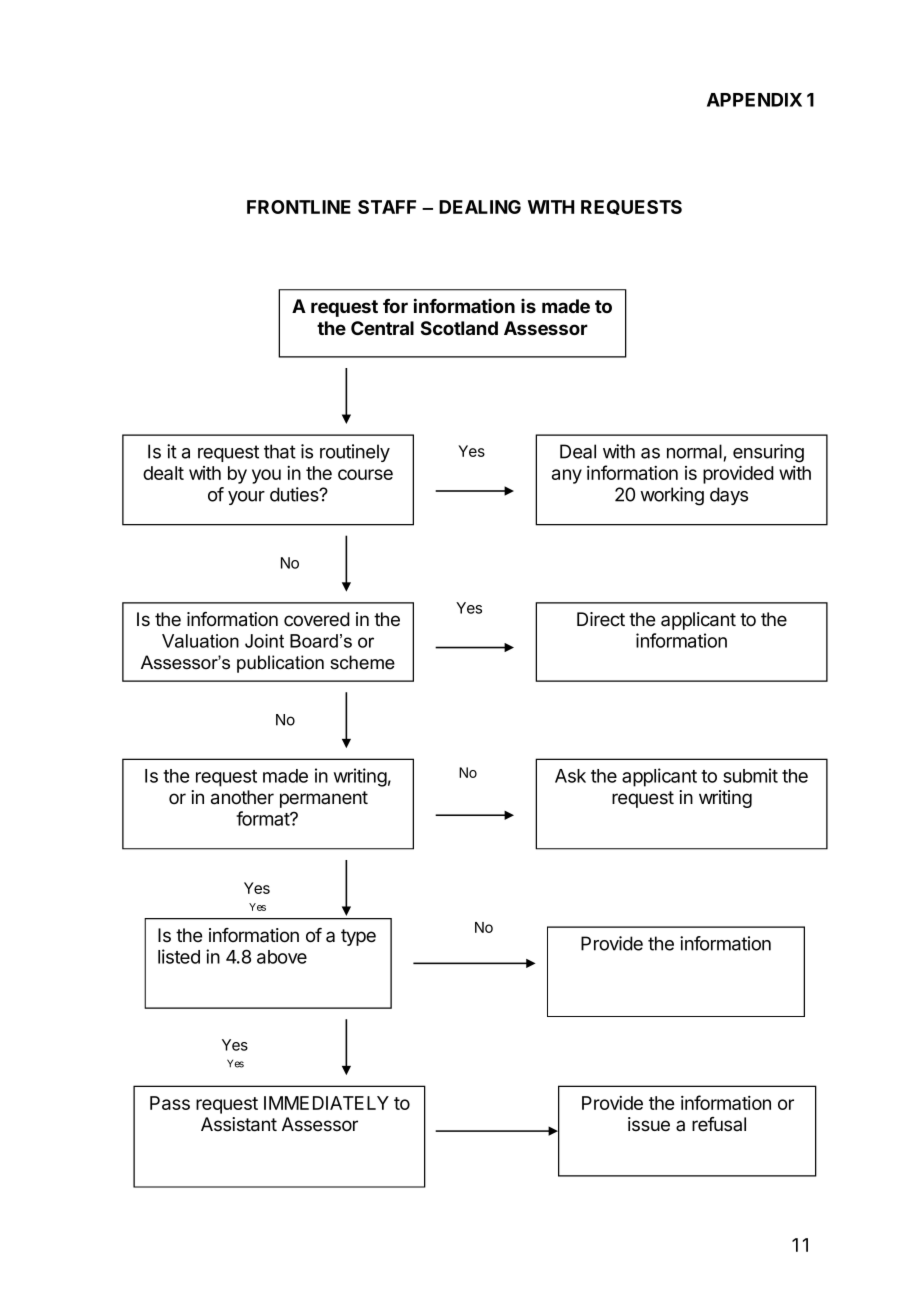  Describe the element at coordinates (719, 1124) in the document. I see `refusal` at that location.
